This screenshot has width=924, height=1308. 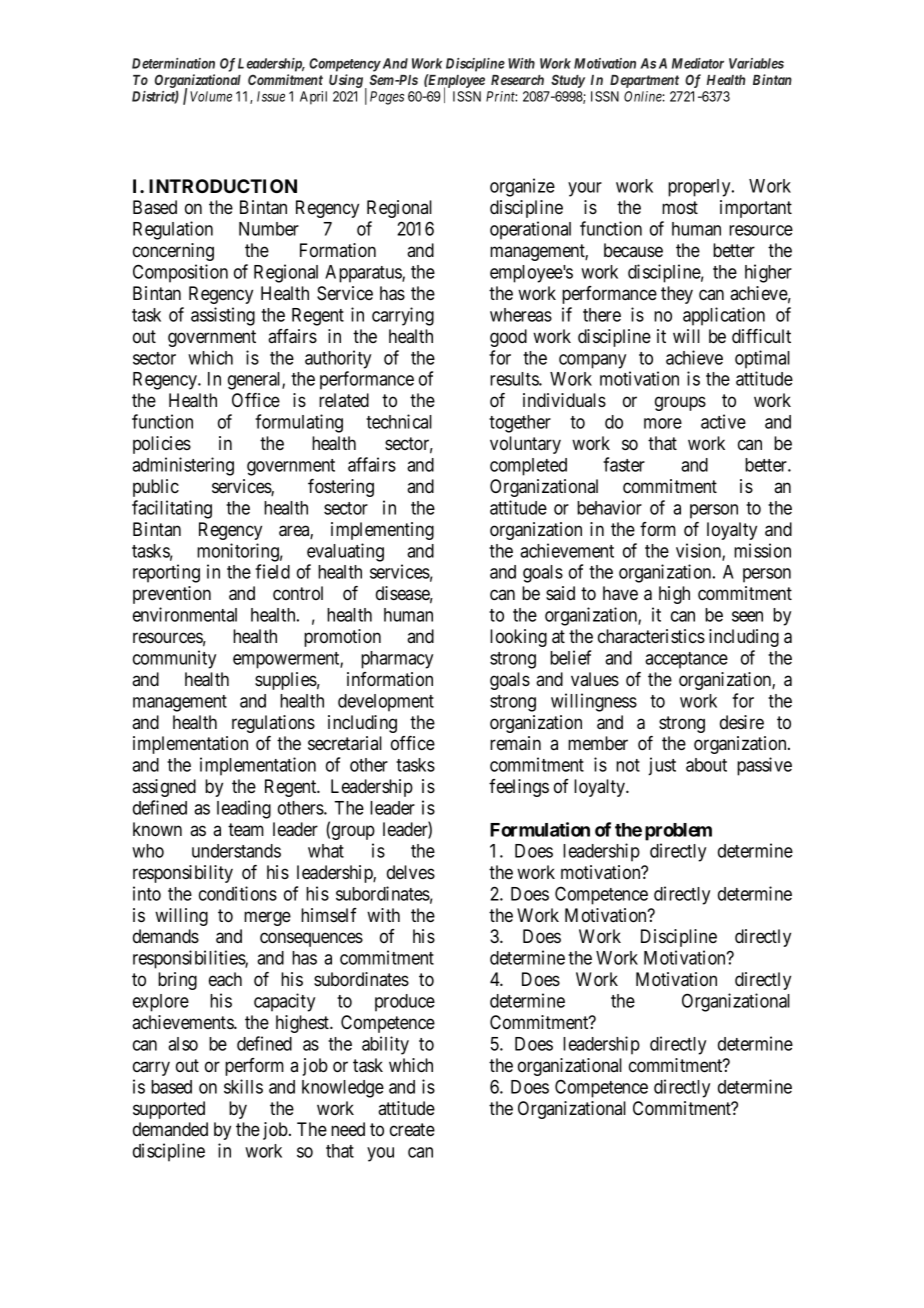 What do you see at coordinates (405, 1003) in the screenshot?
I see `produce` at bounding box center [405, 1003].
